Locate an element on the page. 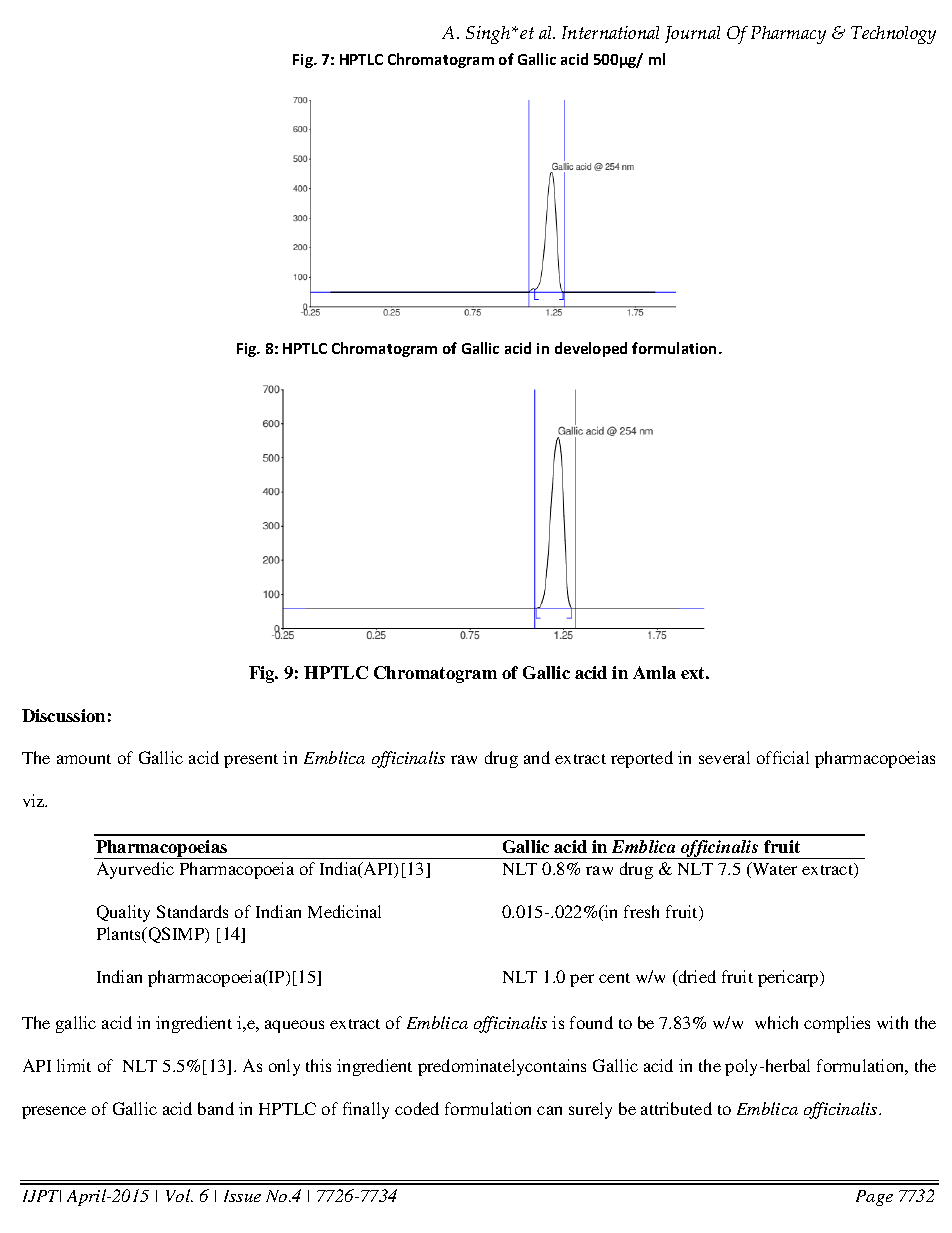  Journal is located at coordinates (692, 34).
